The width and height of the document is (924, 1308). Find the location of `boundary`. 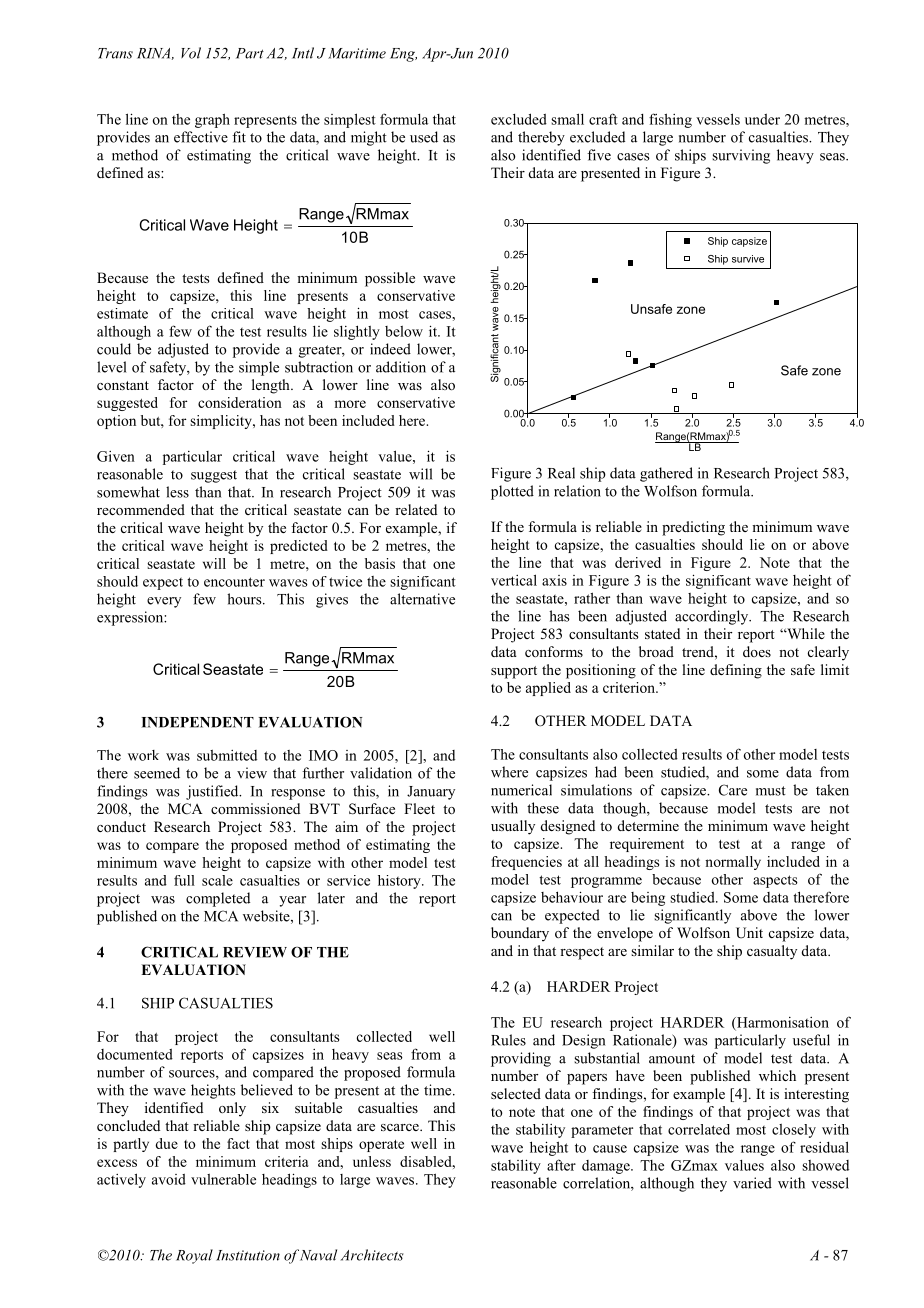

boundary is located at coordinates (520, 934).
